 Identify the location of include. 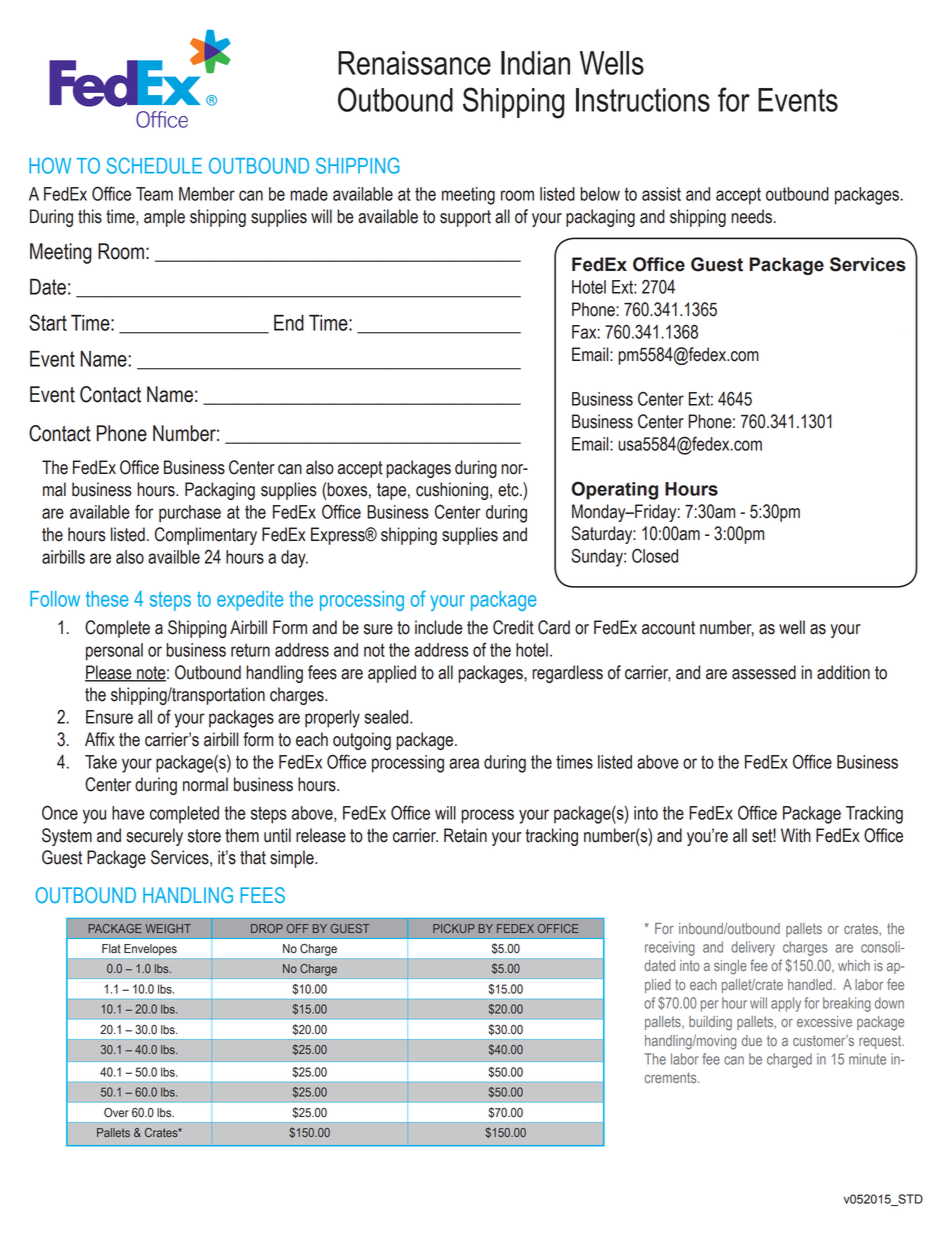
(439, 627).
